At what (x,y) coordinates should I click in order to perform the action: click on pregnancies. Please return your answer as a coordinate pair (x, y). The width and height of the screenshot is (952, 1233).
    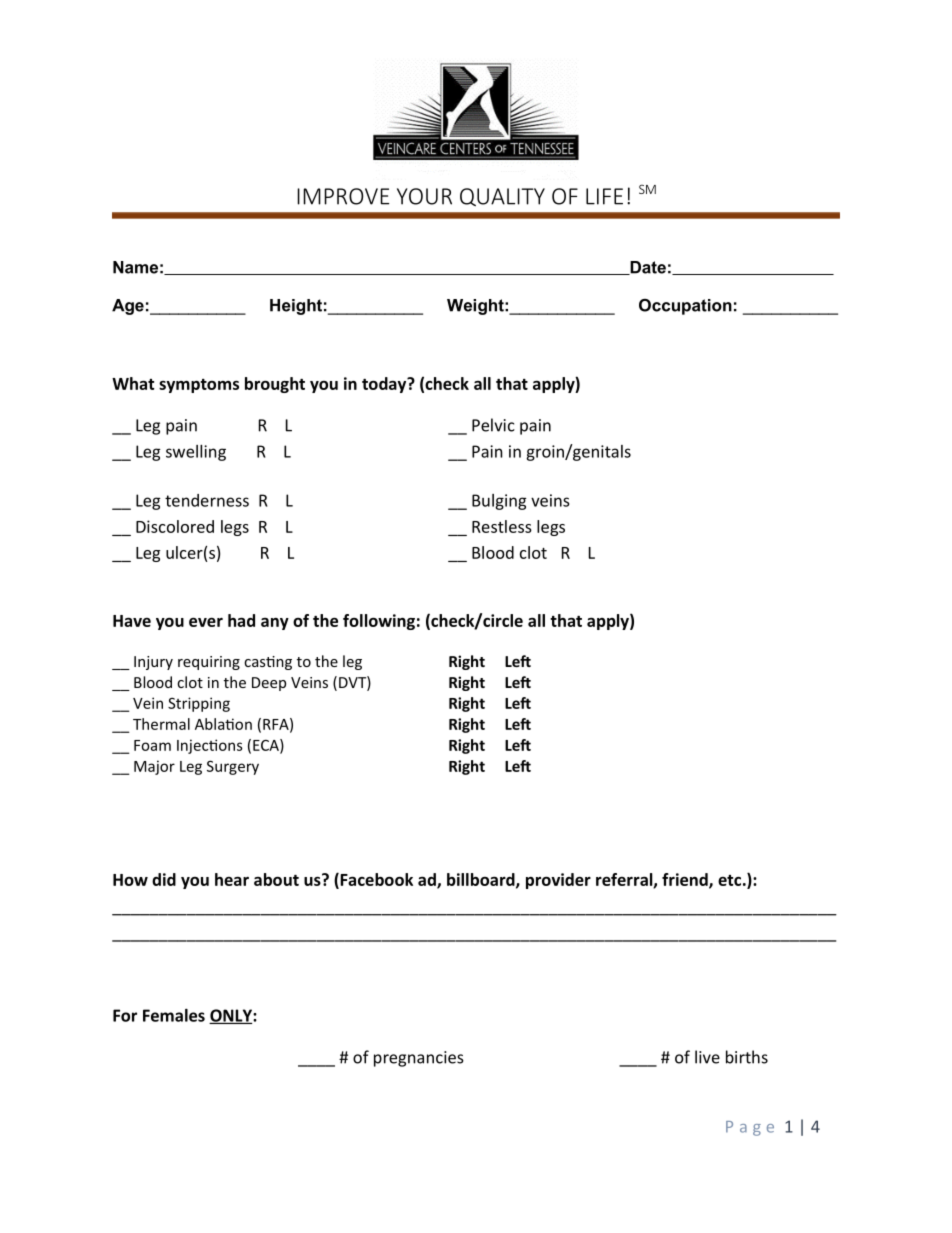
    Looking at the image, I should click on (419, 1059).
